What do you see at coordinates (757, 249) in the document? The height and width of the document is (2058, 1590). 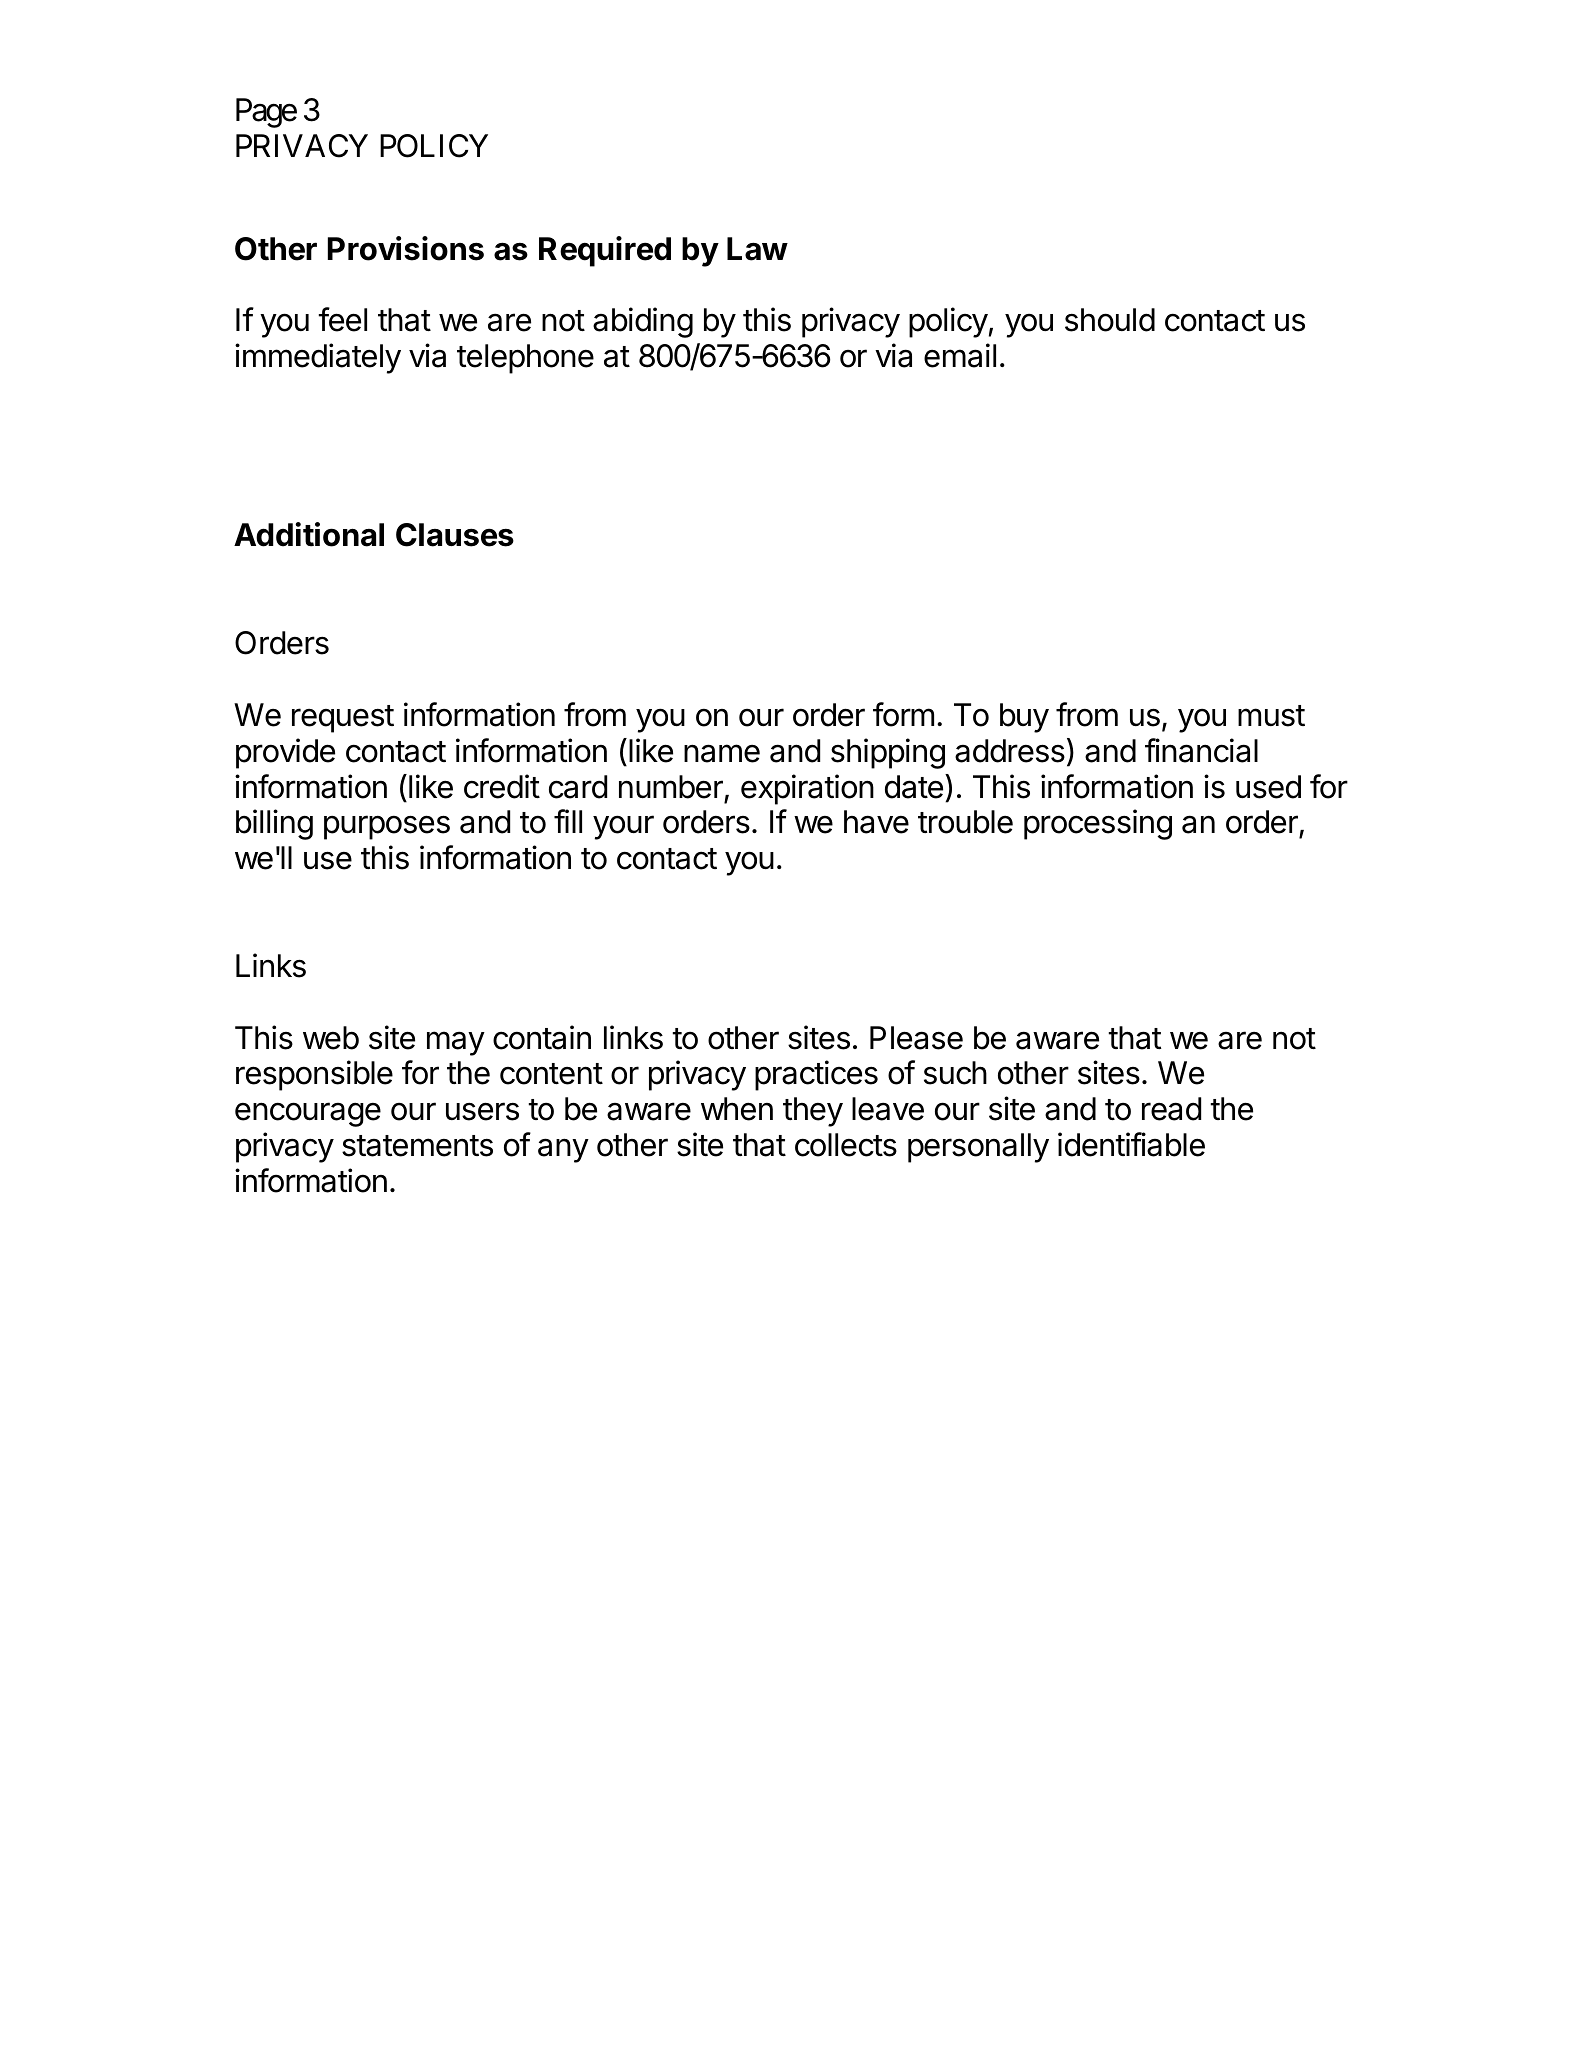 I see `Law` at bounding box center [757, 249].
